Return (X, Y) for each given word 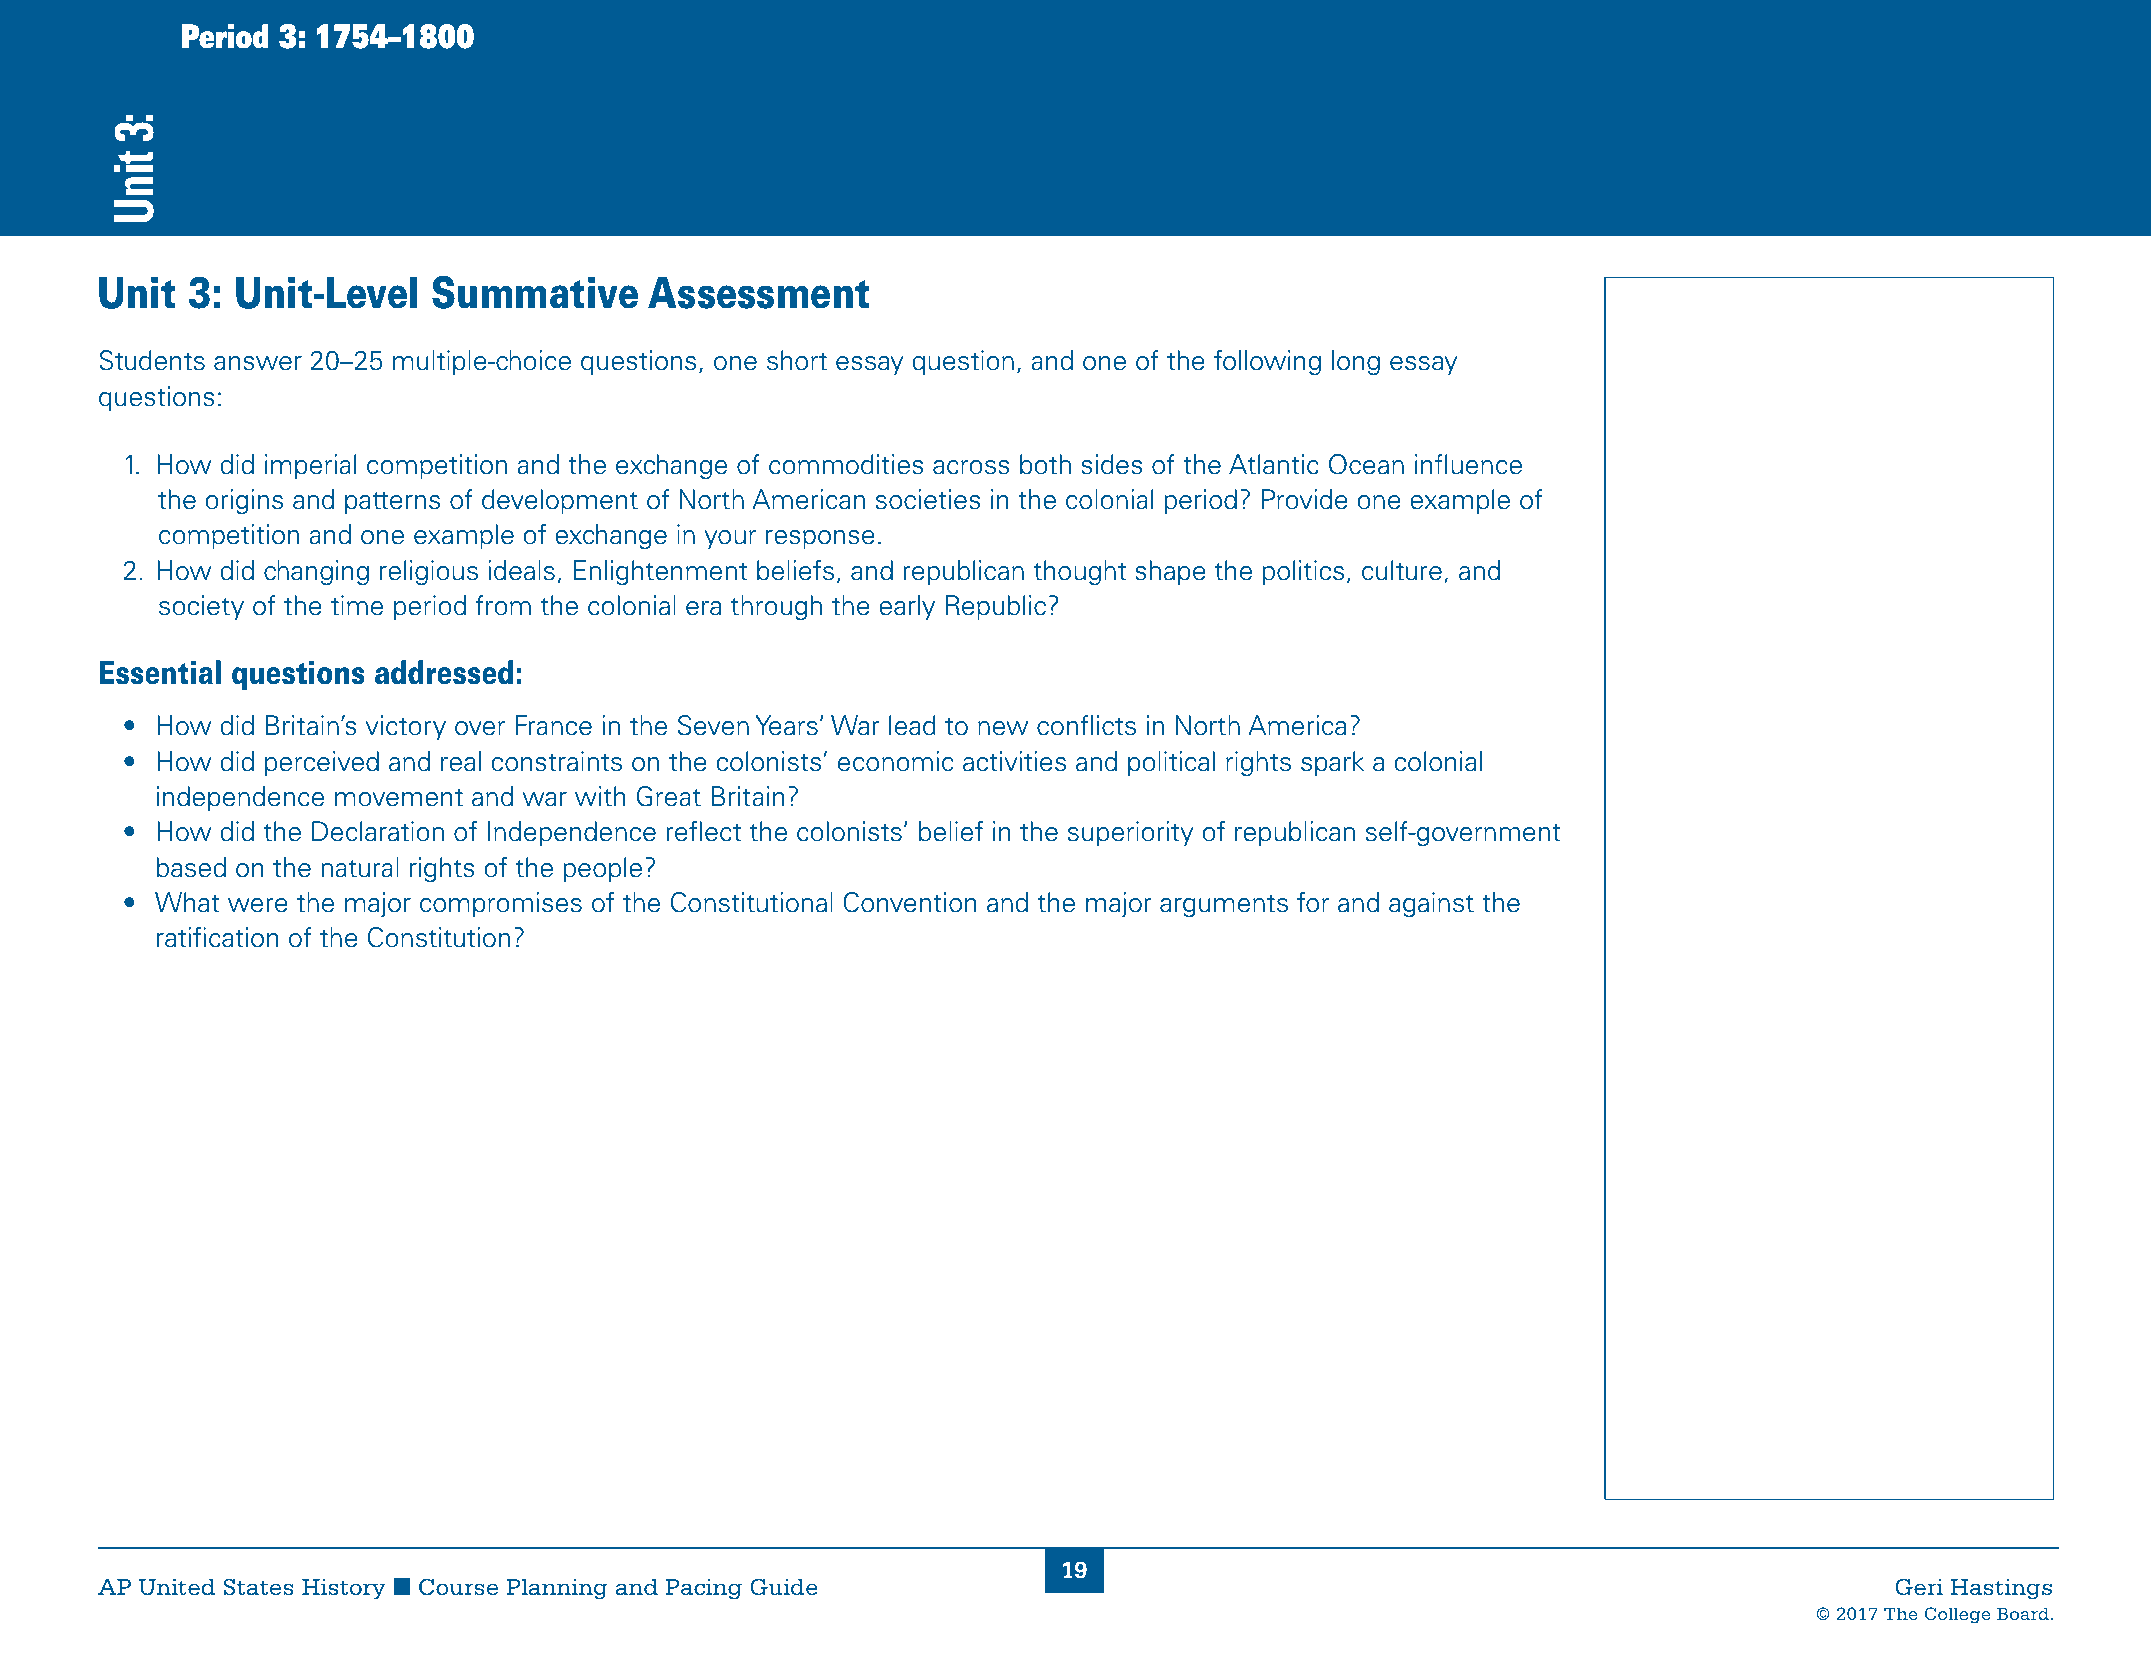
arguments (1224, 906)
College (1958, 1615)
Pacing (704, 1589)
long (1356, 363)
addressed (444, 672)
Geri (1919, 1587)
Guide (784, 1587)
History (344, 1589)
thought (1080, 573)
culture (1402, 570)
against (1431, 905)
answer (258, 363)
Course (458, 1587)
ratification (217, 937)
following (1267, 363)
